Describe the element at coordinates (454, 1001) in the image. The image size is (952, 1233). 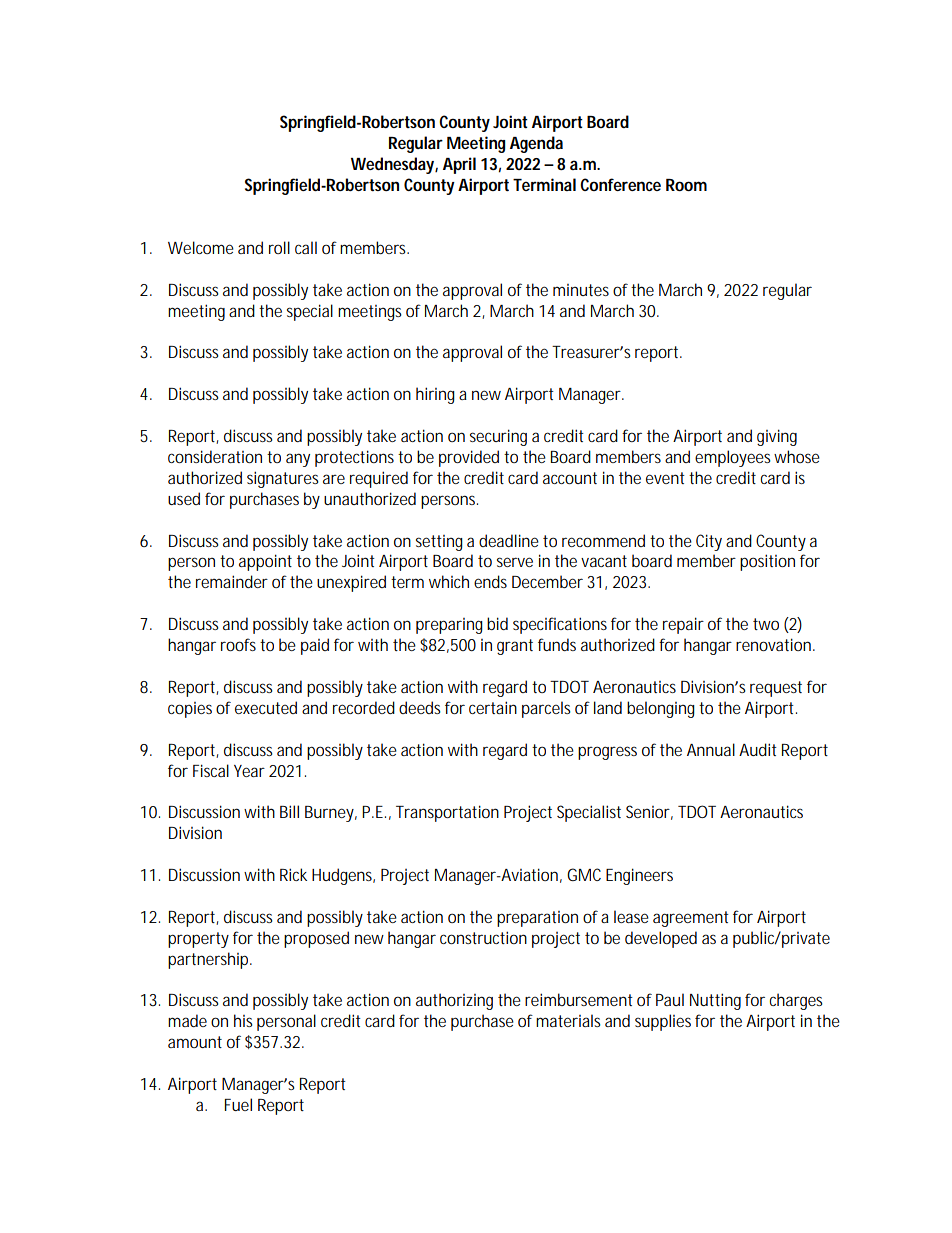
I see `authorizing` at that location.
